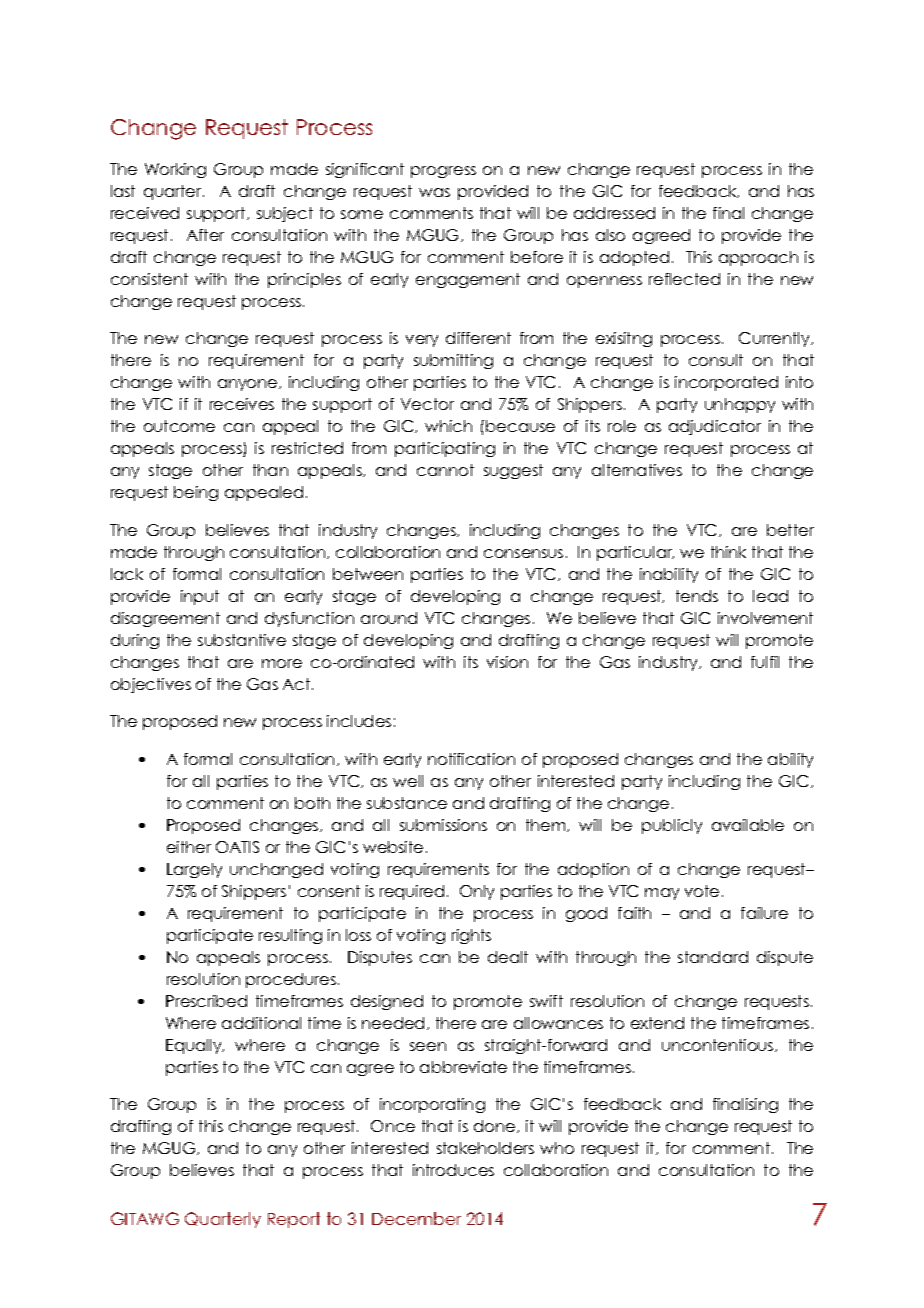 This image has height=1308, width=924. What do you see at coordinates (194, 870) in the image?
I see `Largely` at bounding box center [194, 870].
